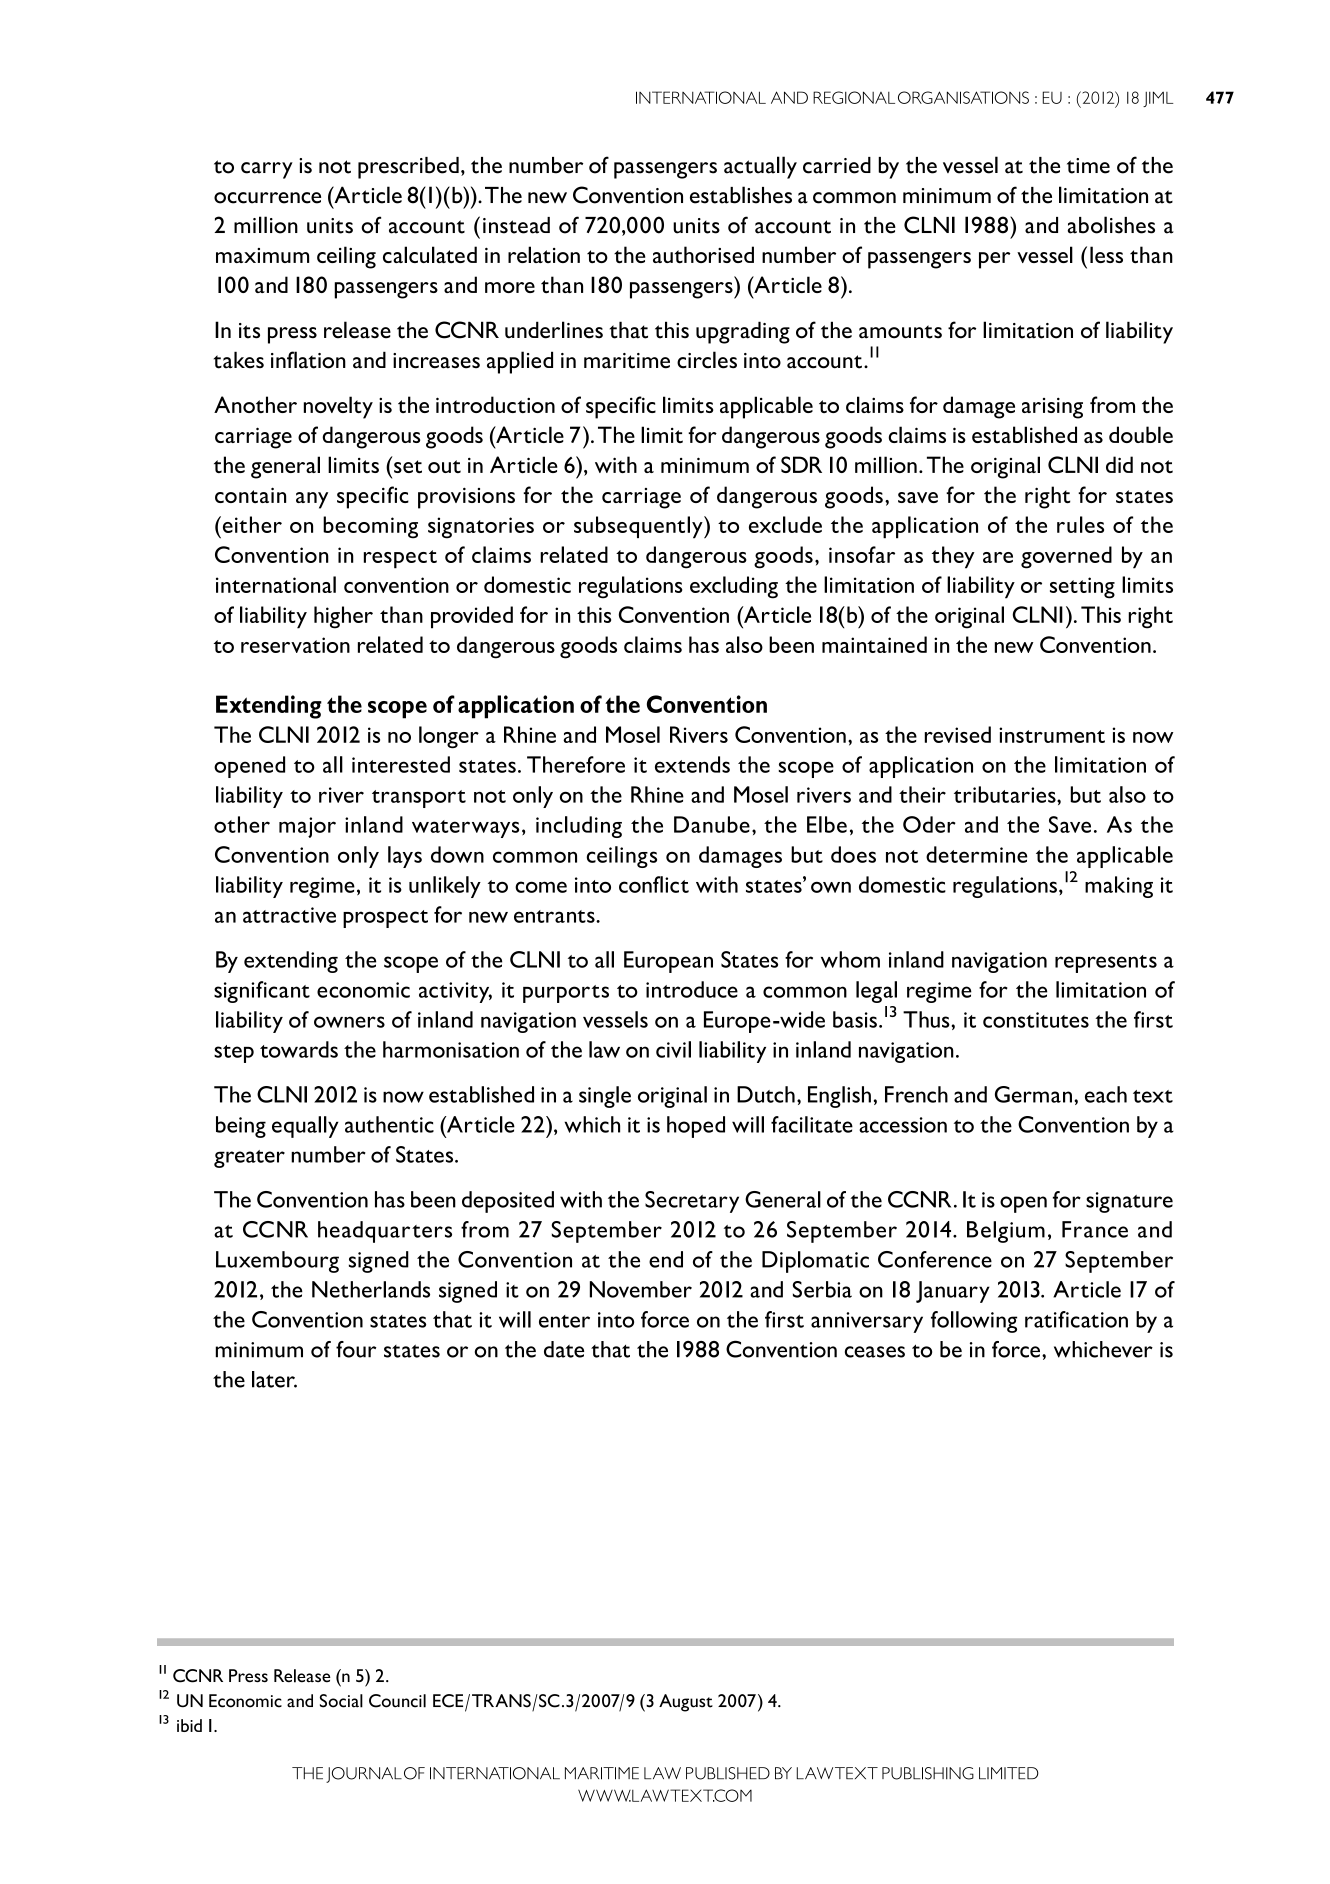 The width and height of the document is (1330, 1884). What do you see at coordinates (686, 1703) in the document?
I see `August` at bounding box center [686, 1703].
